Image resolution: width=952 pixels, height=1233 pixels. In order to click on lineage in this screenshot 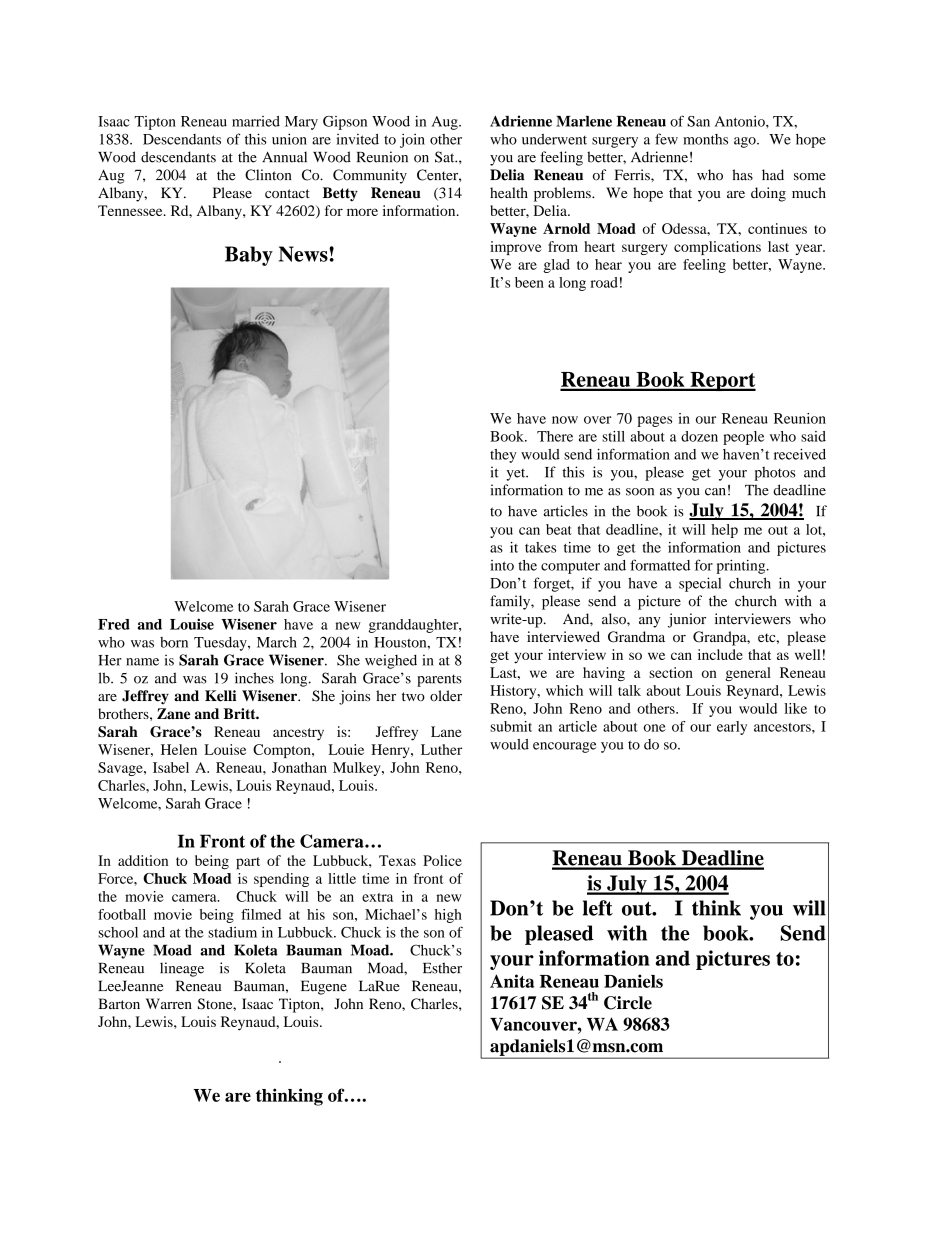, I will do `click(182, 969)`.
